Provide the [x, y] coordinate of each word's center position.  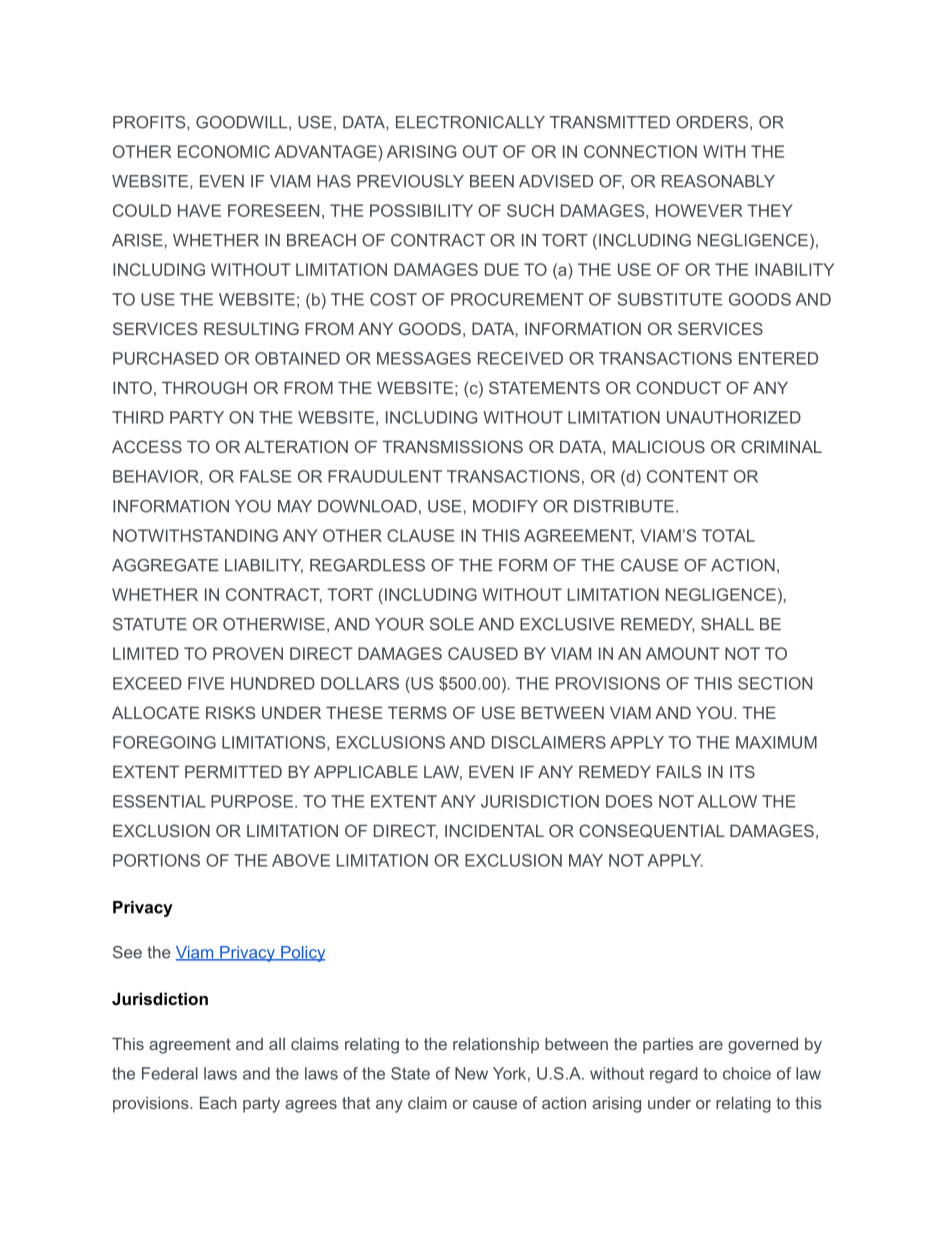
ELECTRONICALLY [470, 122]
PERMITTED [233, 771]
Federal [170, 1073]
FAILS [679, 771]
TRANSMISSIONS [452, 446]
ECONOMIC [224, 151]
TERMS [417, 712]
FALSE [265, 476]
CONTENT [688, 476]
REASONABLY [718, 181]
